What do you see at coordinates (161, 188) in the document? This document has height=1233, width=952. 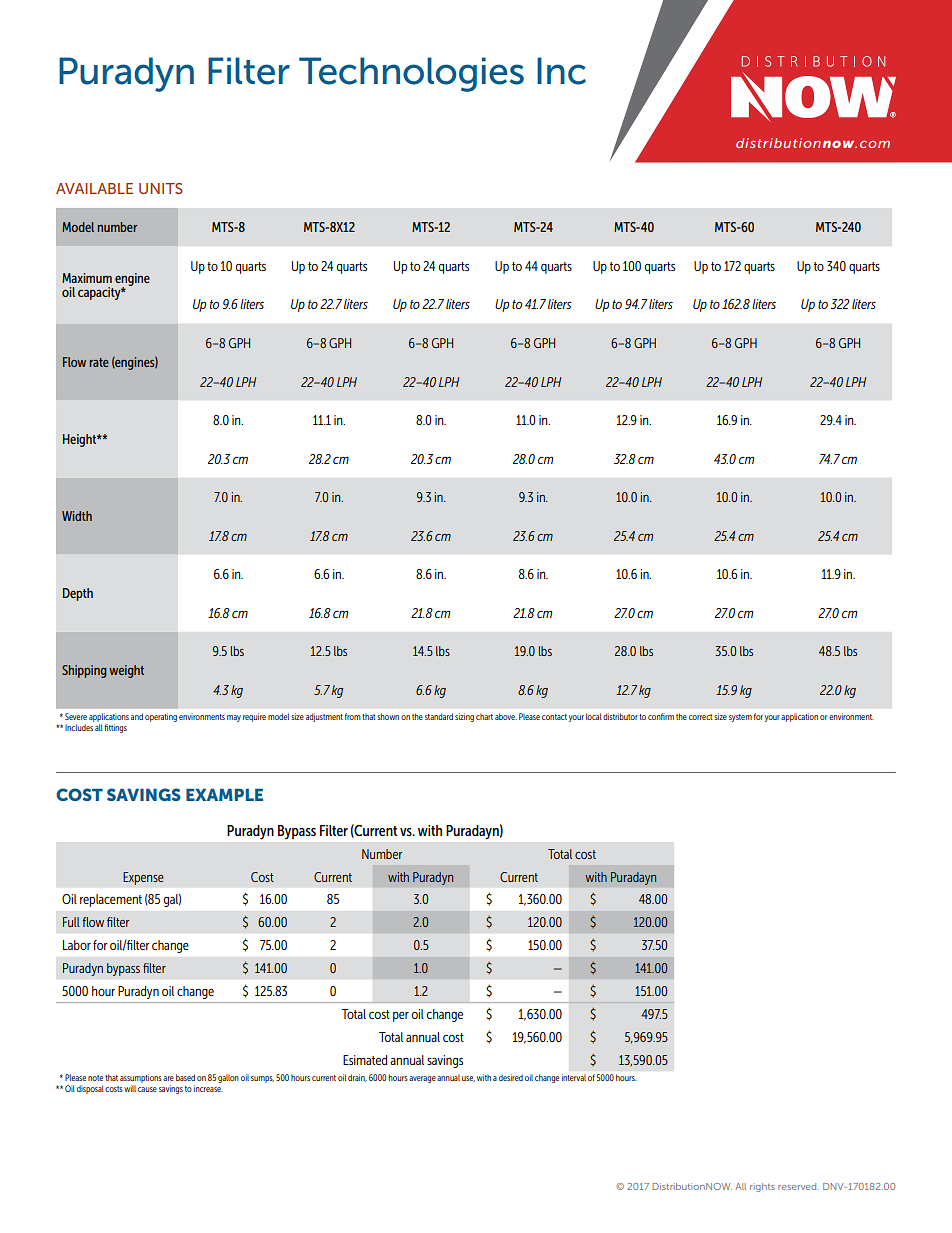 I see `UNITS` at bounding box center [161, 188].
